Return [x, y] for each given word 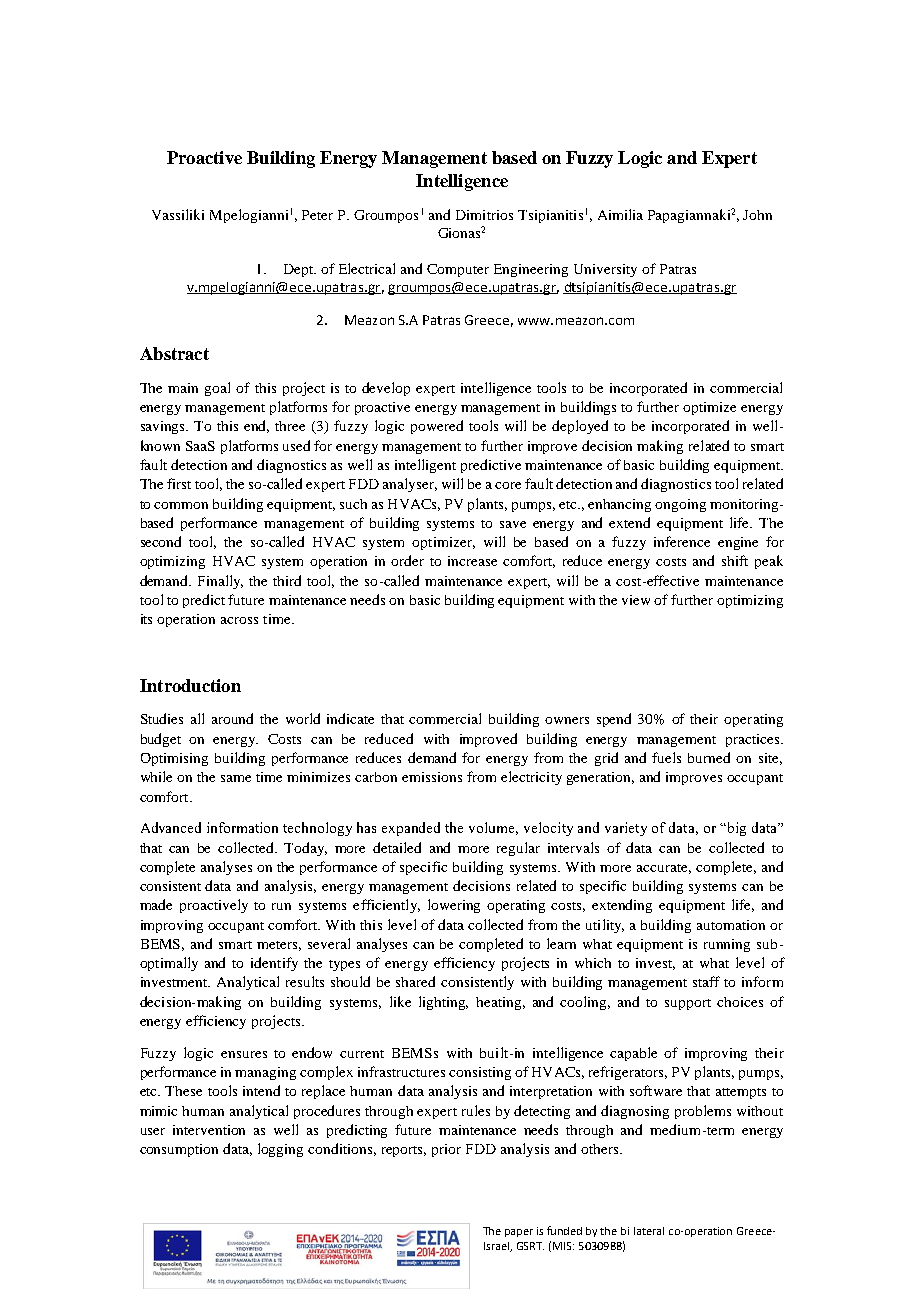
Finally [220, 582]
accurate [664, 869]
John [757, 215]
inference [682, 541]
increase [472, 561]
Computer [458, 270]
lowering [454, 906]
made [156, 904]
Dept [299, 270]
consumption [179, 1150]
